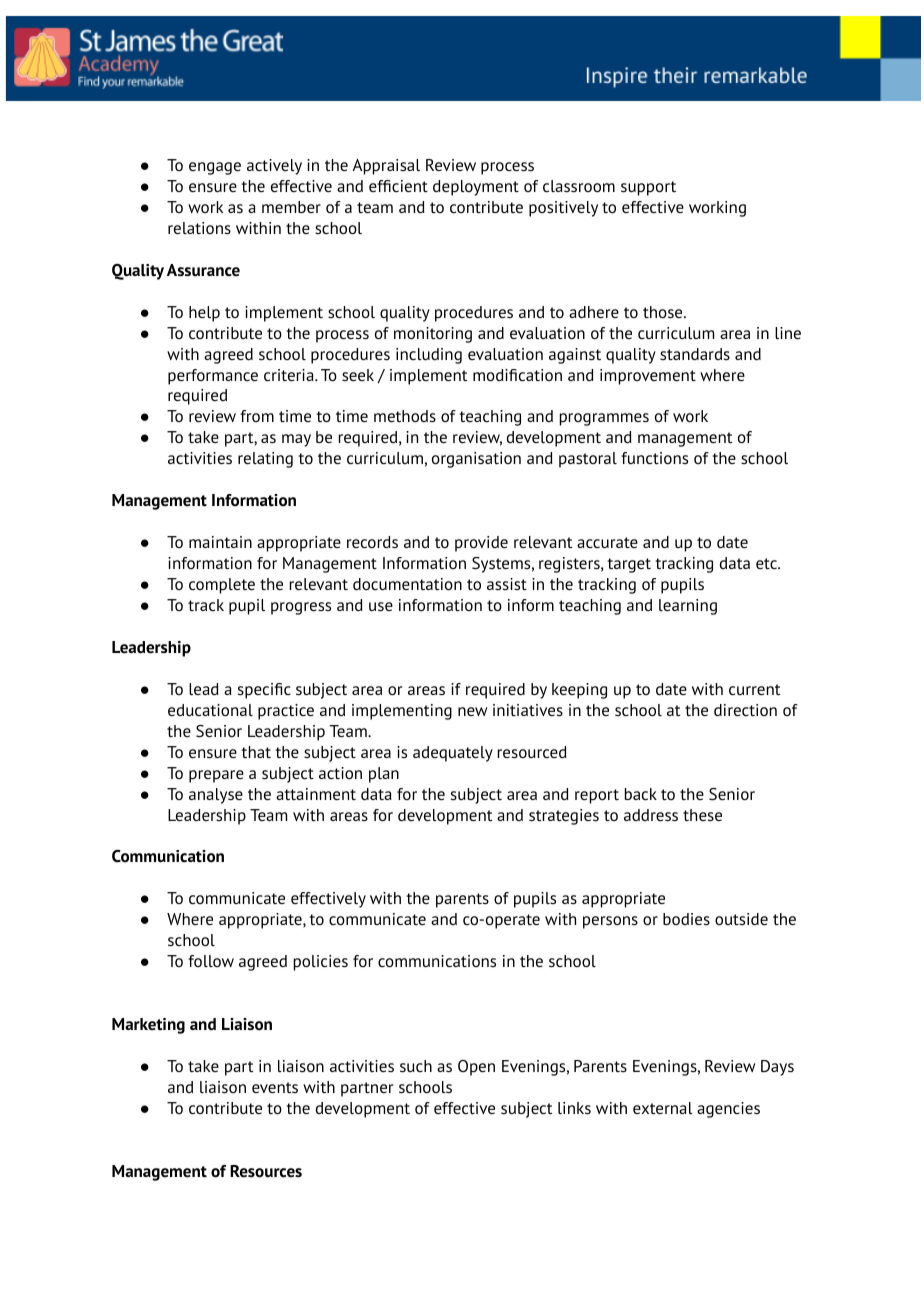  I want to click on modification, so click(517, 375).
